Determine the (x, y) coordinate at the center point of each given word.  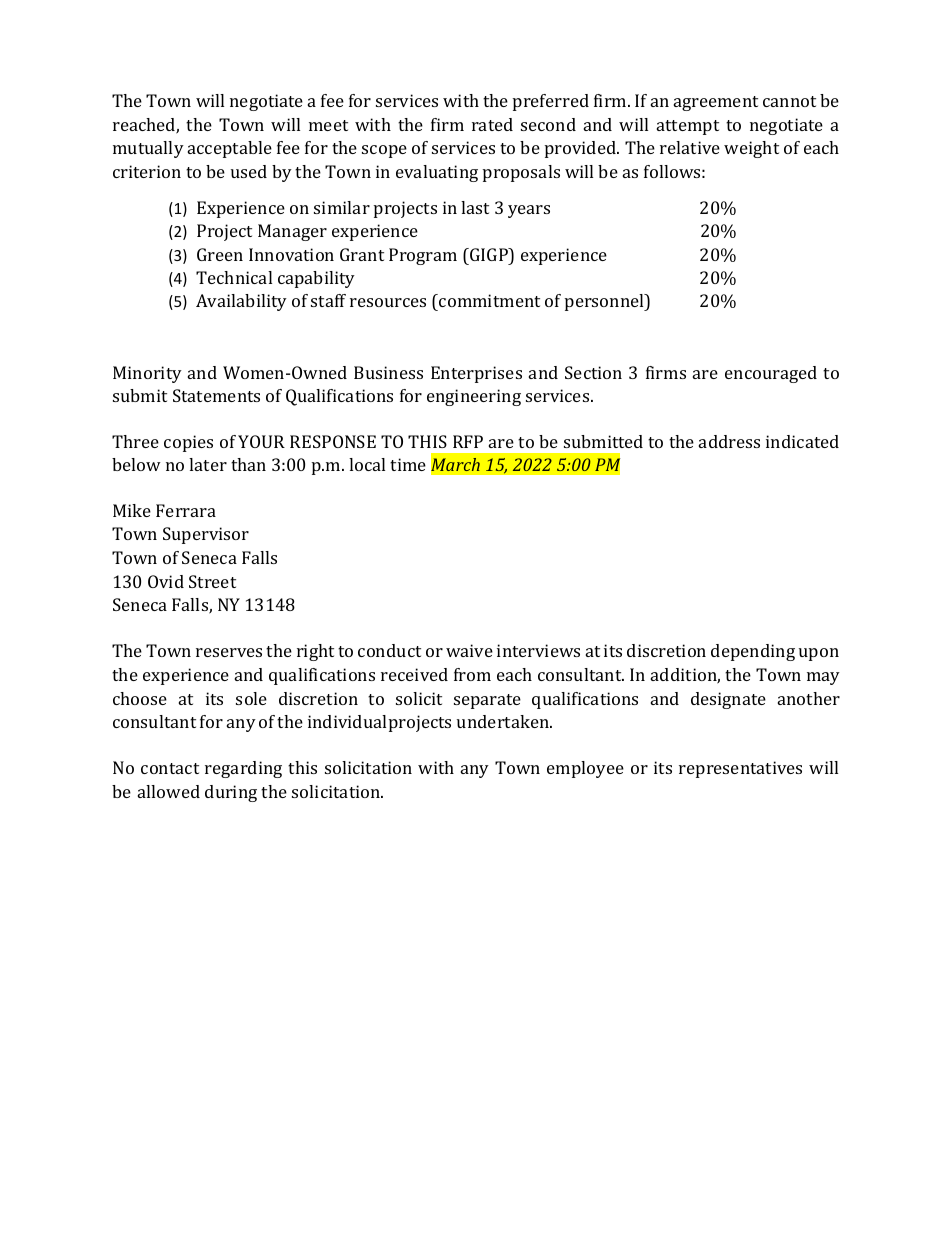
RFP (468, 441)
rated (492, 124)
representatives (740, 769)
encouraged (771, 374)
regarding (243, 769)
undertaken (504, 721)
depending (753, 652)
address (729, 441)
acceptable (230, 149)
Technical (234, 277)
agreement (716, 103)
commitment (488, 300)
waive (469, 650)
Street (212, 581)
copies (188, 443)
